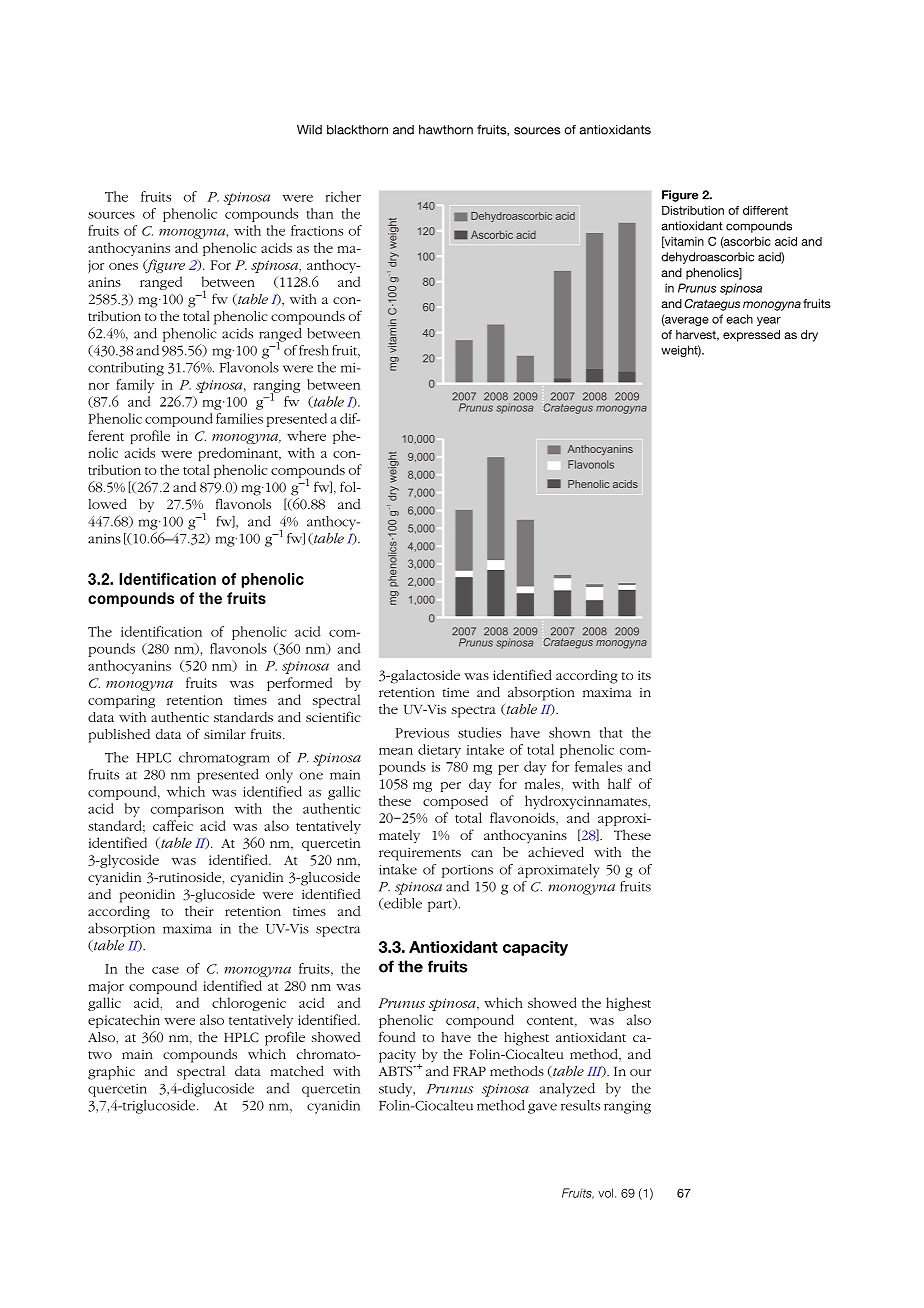 The width and height of the page is (924, 1308). I want to click on Wild, so click(309, 130).
